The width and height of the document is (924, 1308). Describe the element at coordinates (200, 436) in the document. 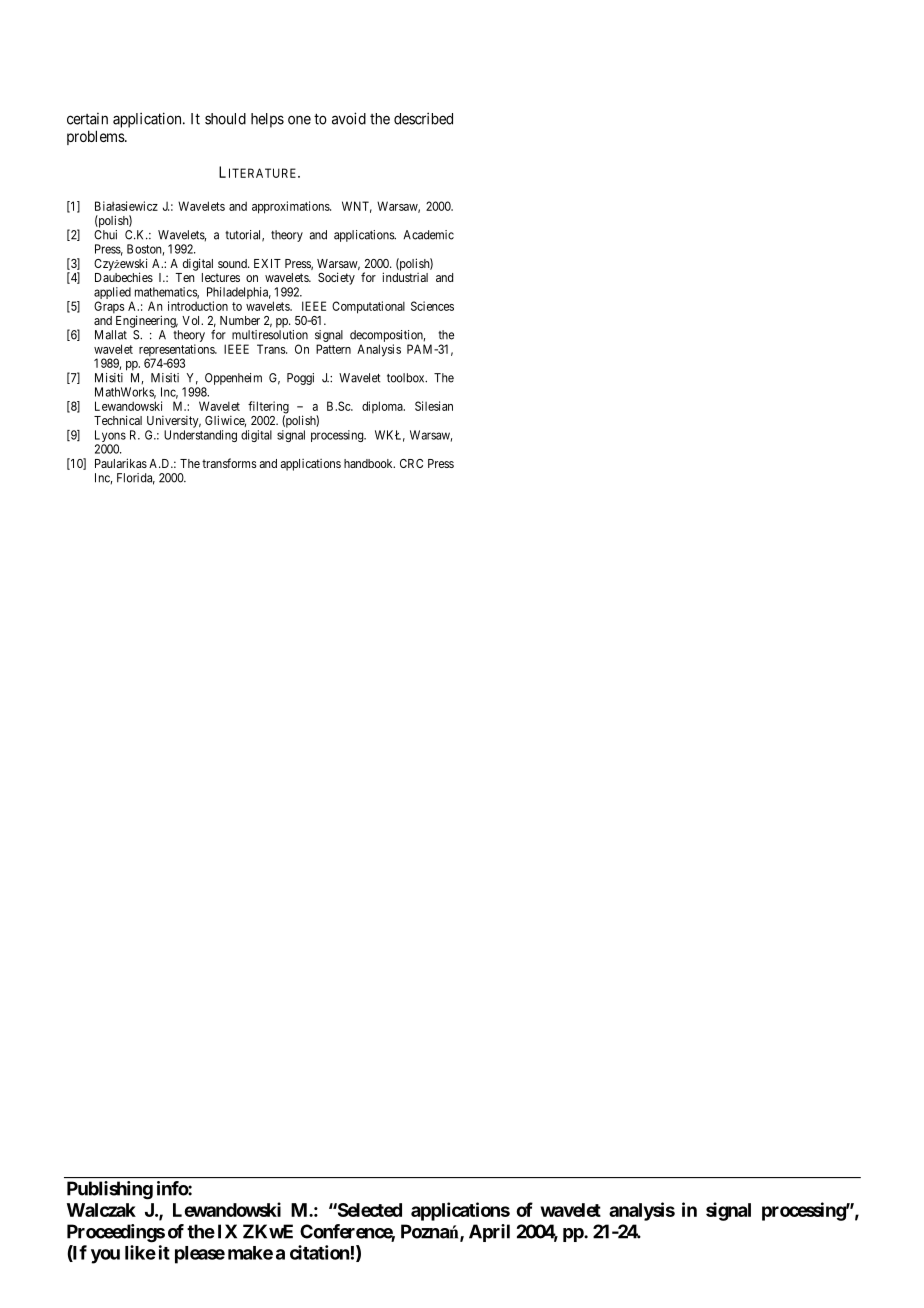

I see `Understanding` at that location.
